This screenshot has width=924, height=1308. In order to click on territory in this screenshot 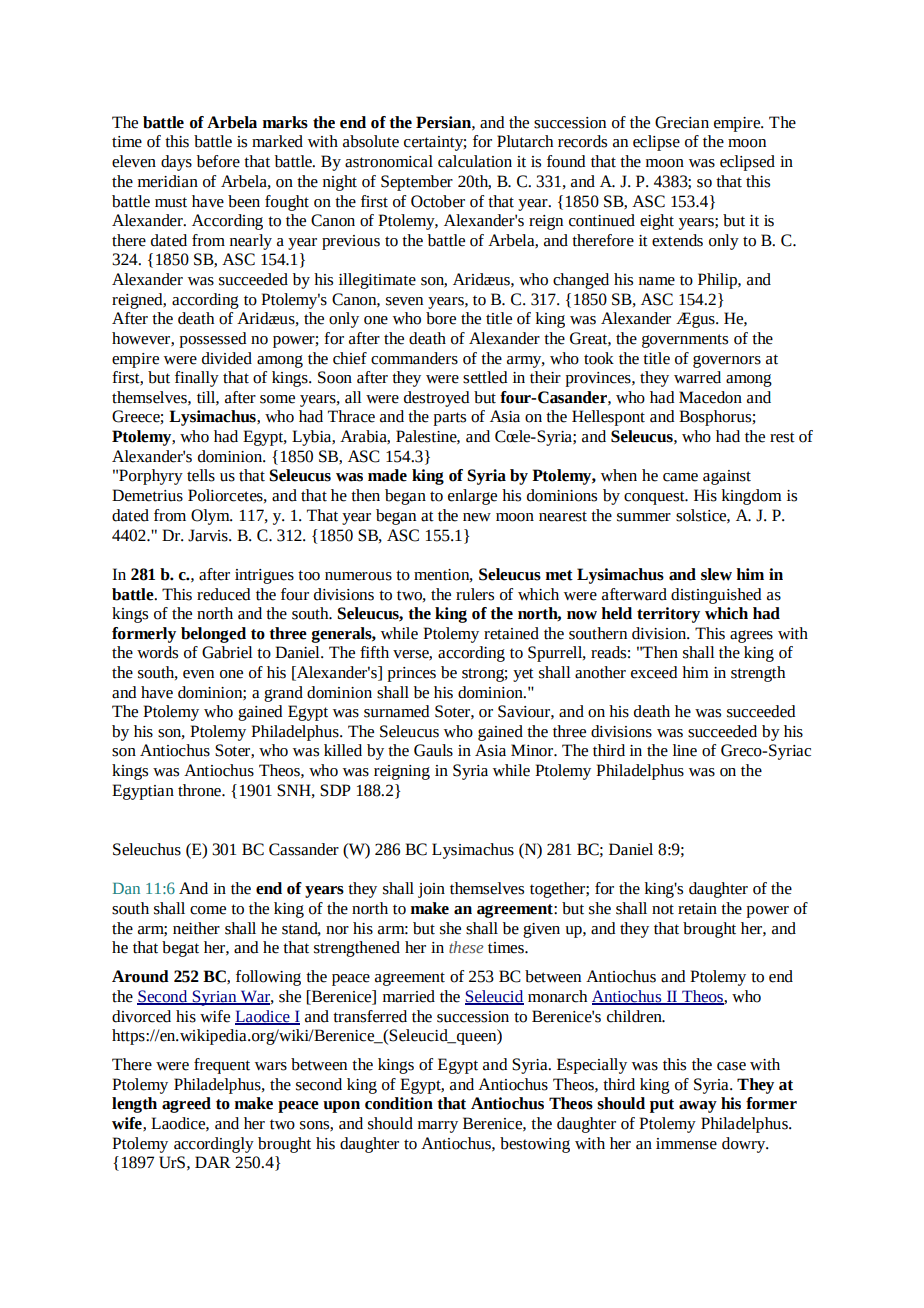, I will do `click(668, 615)`.
